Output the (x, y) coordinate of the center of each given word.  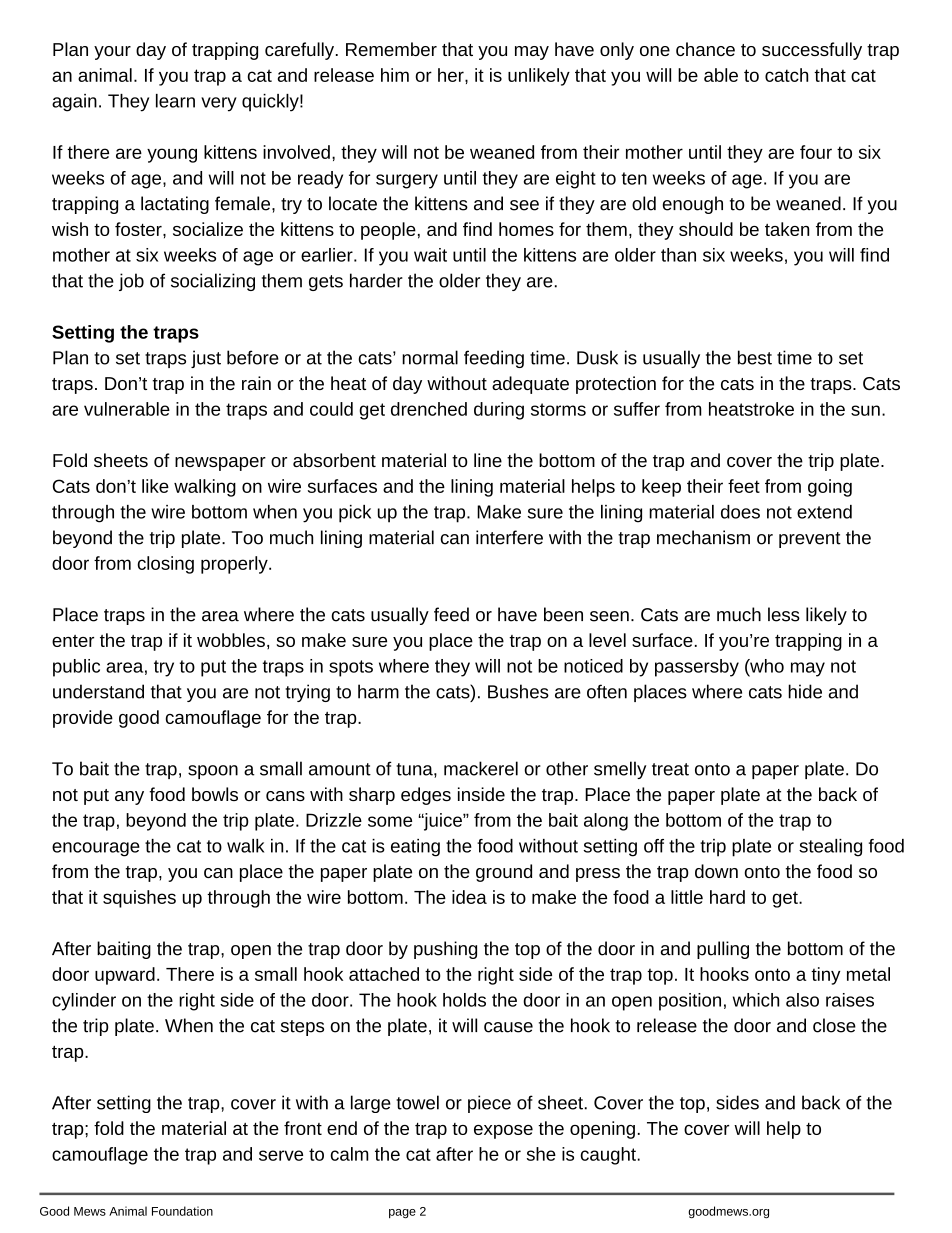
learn (175, 101)
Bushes (518, 691)
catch (786, 75)
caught (608, 1156)
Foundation (182, 1211)
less (784, 614)
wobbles (231, 640)
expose (503, 1132)
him (395, 75)
